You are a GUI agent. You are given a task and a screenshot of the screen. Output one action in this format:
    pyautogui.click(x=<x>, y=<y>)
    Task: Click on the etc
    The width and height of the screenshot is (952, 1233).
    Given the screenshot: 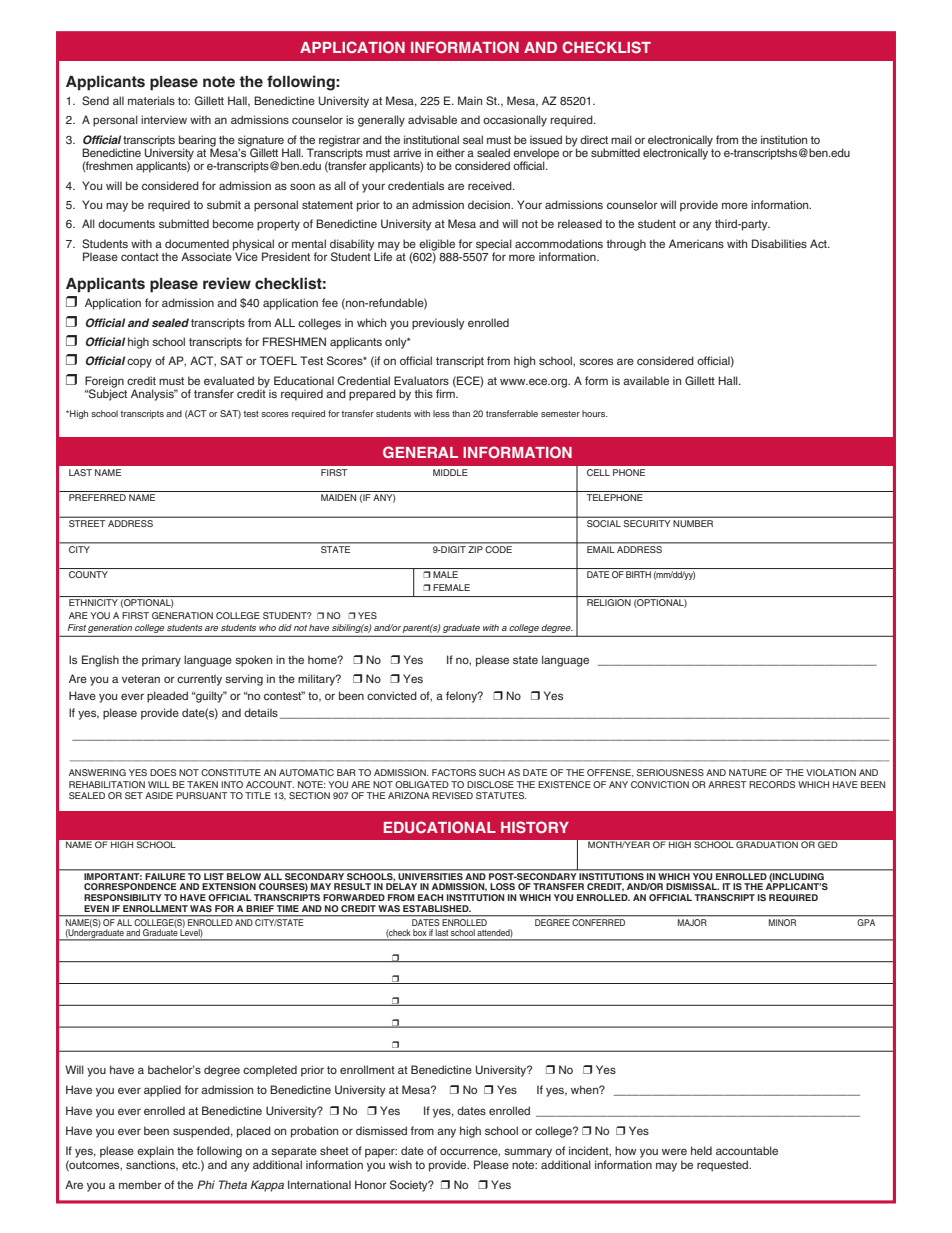 What is the action you would take?
    pyautogui.click(x=191, y=1165)
